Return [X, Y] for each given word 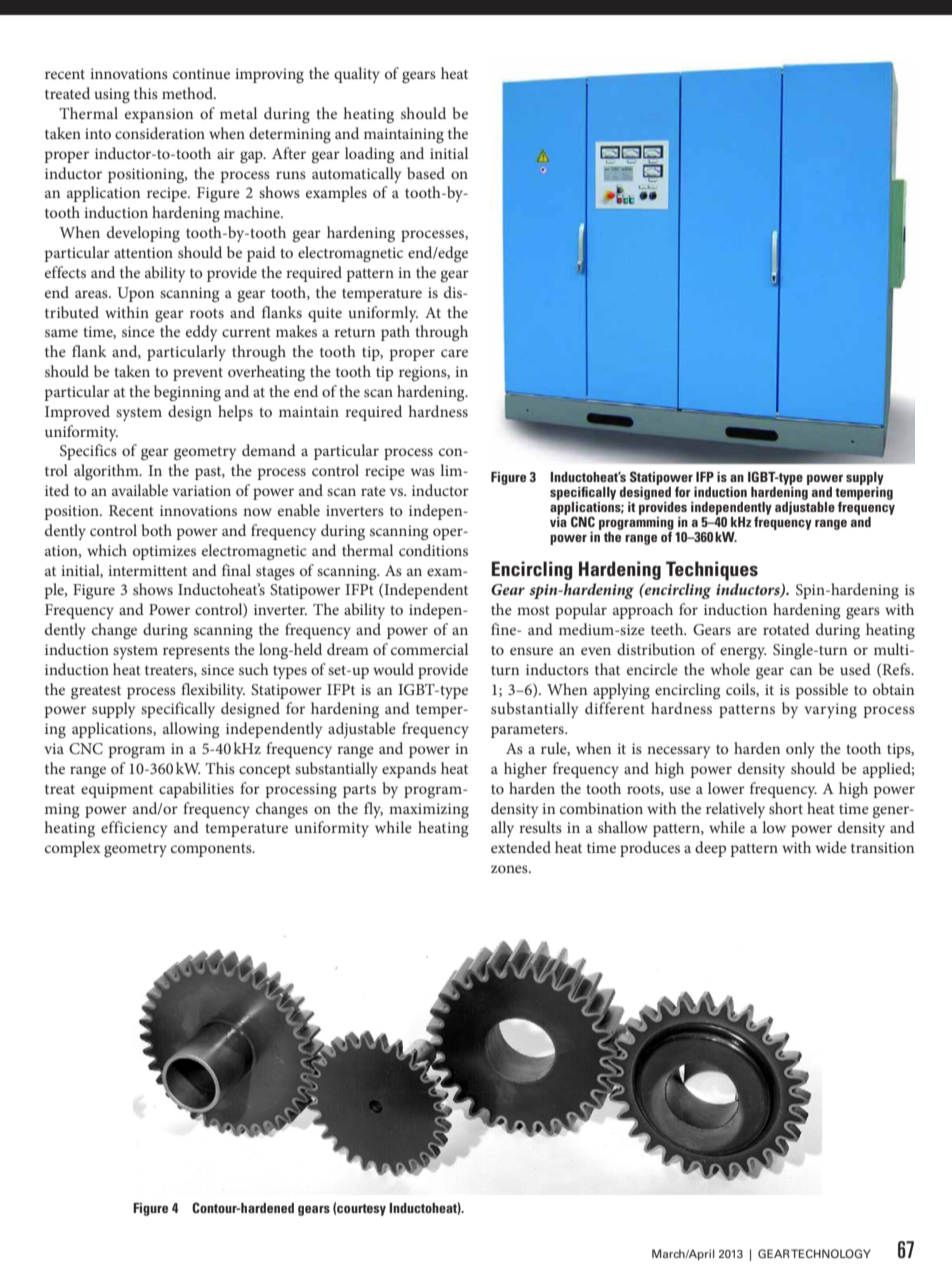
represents [196, 652]
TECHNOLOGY [831, 1253]
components [212, 850]
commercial [429, 649]
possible [821, 691]
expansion [159, 115]
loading [369, 155]
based [426, 173]
